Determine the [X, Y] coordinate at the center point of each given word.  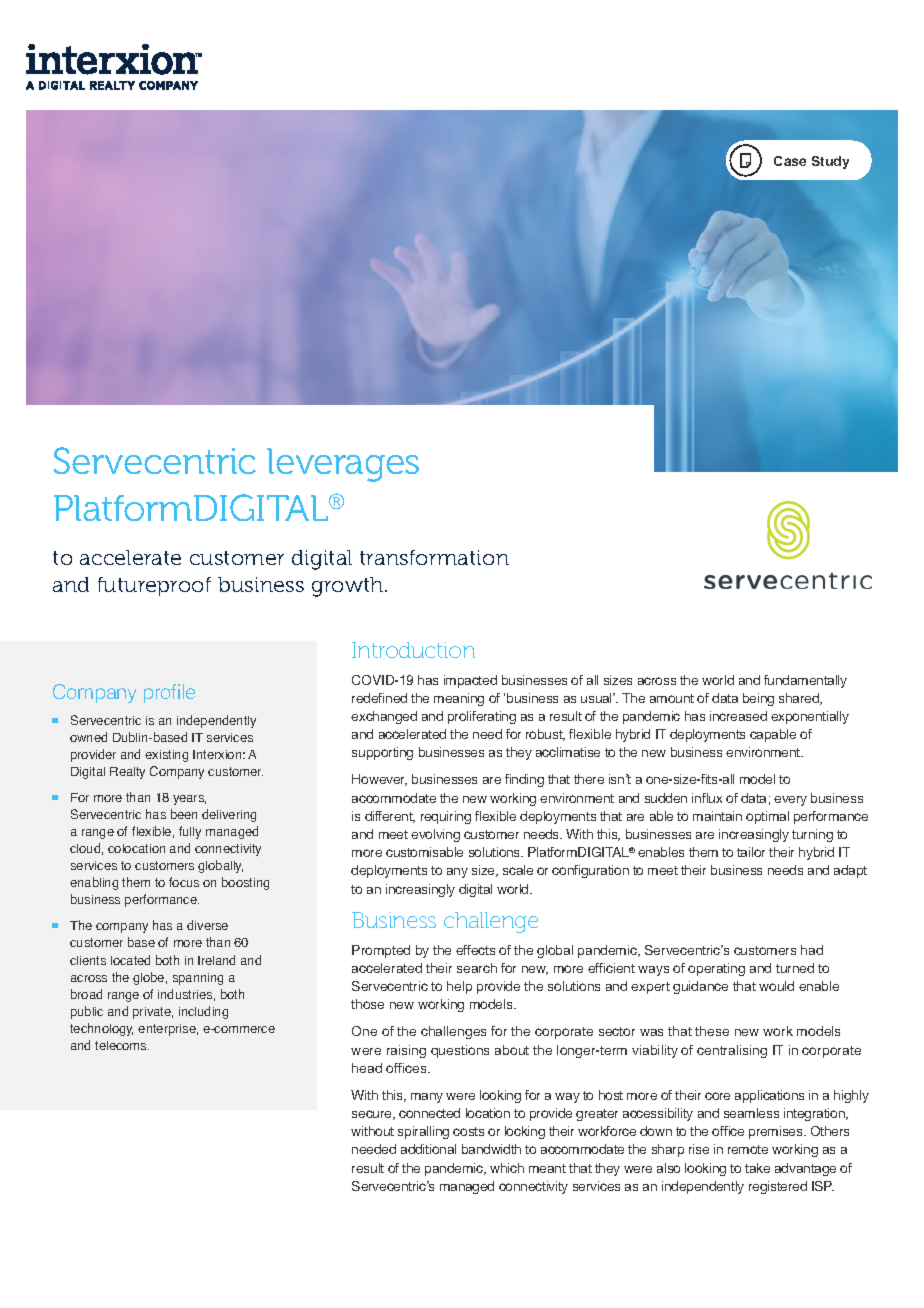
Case [790, 161]
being [758, 699]
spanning [198, 979]
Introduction [413, 650]
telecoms [122, 1045]
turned [795, 968]
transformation [434, 557]
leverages [343, 465]
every [790, 801]
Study [830, 162]
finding [524, 780]
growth [349, 587]
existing [166, 756]
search [477, 968]
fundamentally [805, 681]
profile [169, 693]
